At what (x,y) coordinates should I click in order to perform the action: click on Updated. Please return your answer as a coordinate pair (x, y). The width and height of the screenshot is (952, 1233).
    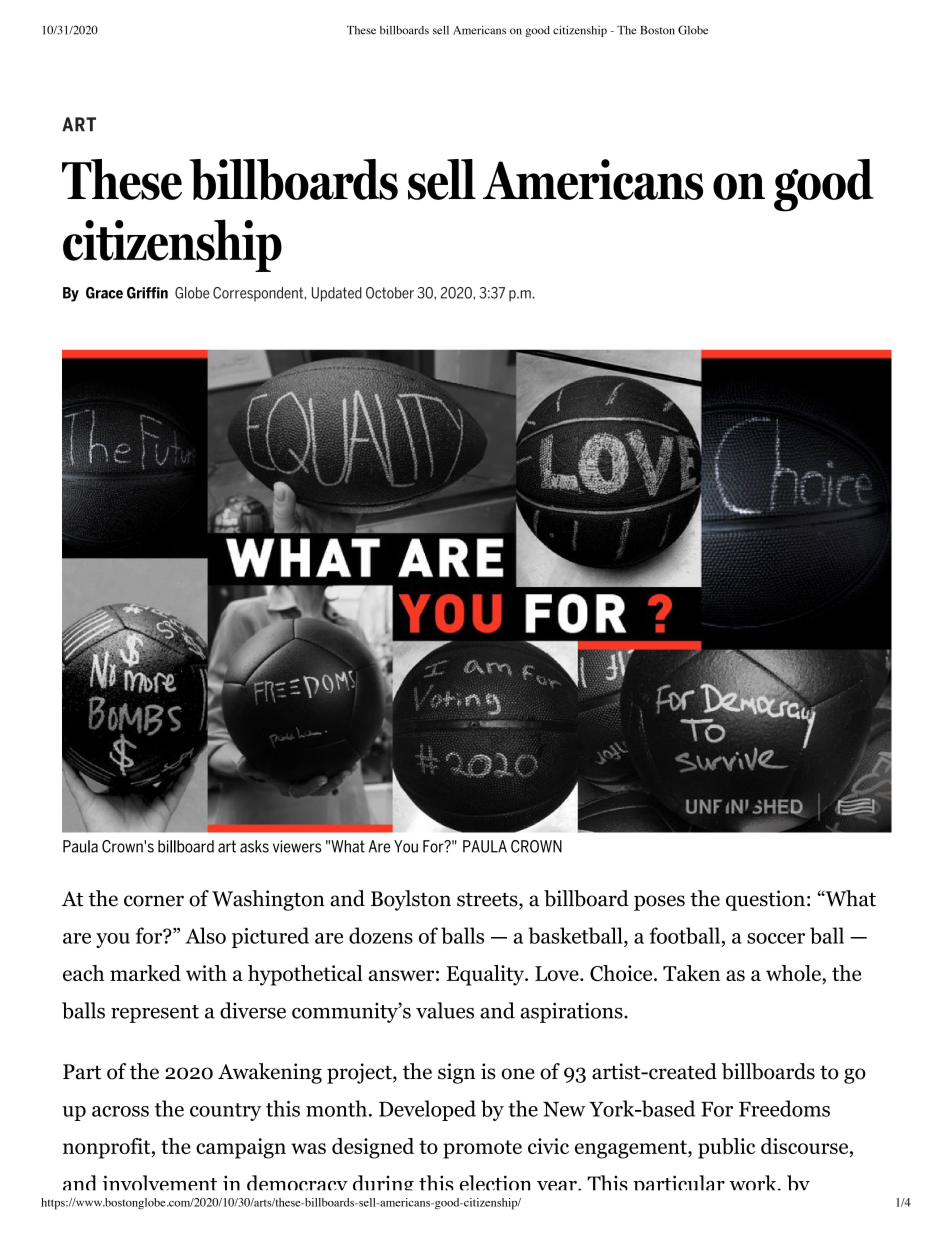
    Looking at the image, I should click on (337, 294).
